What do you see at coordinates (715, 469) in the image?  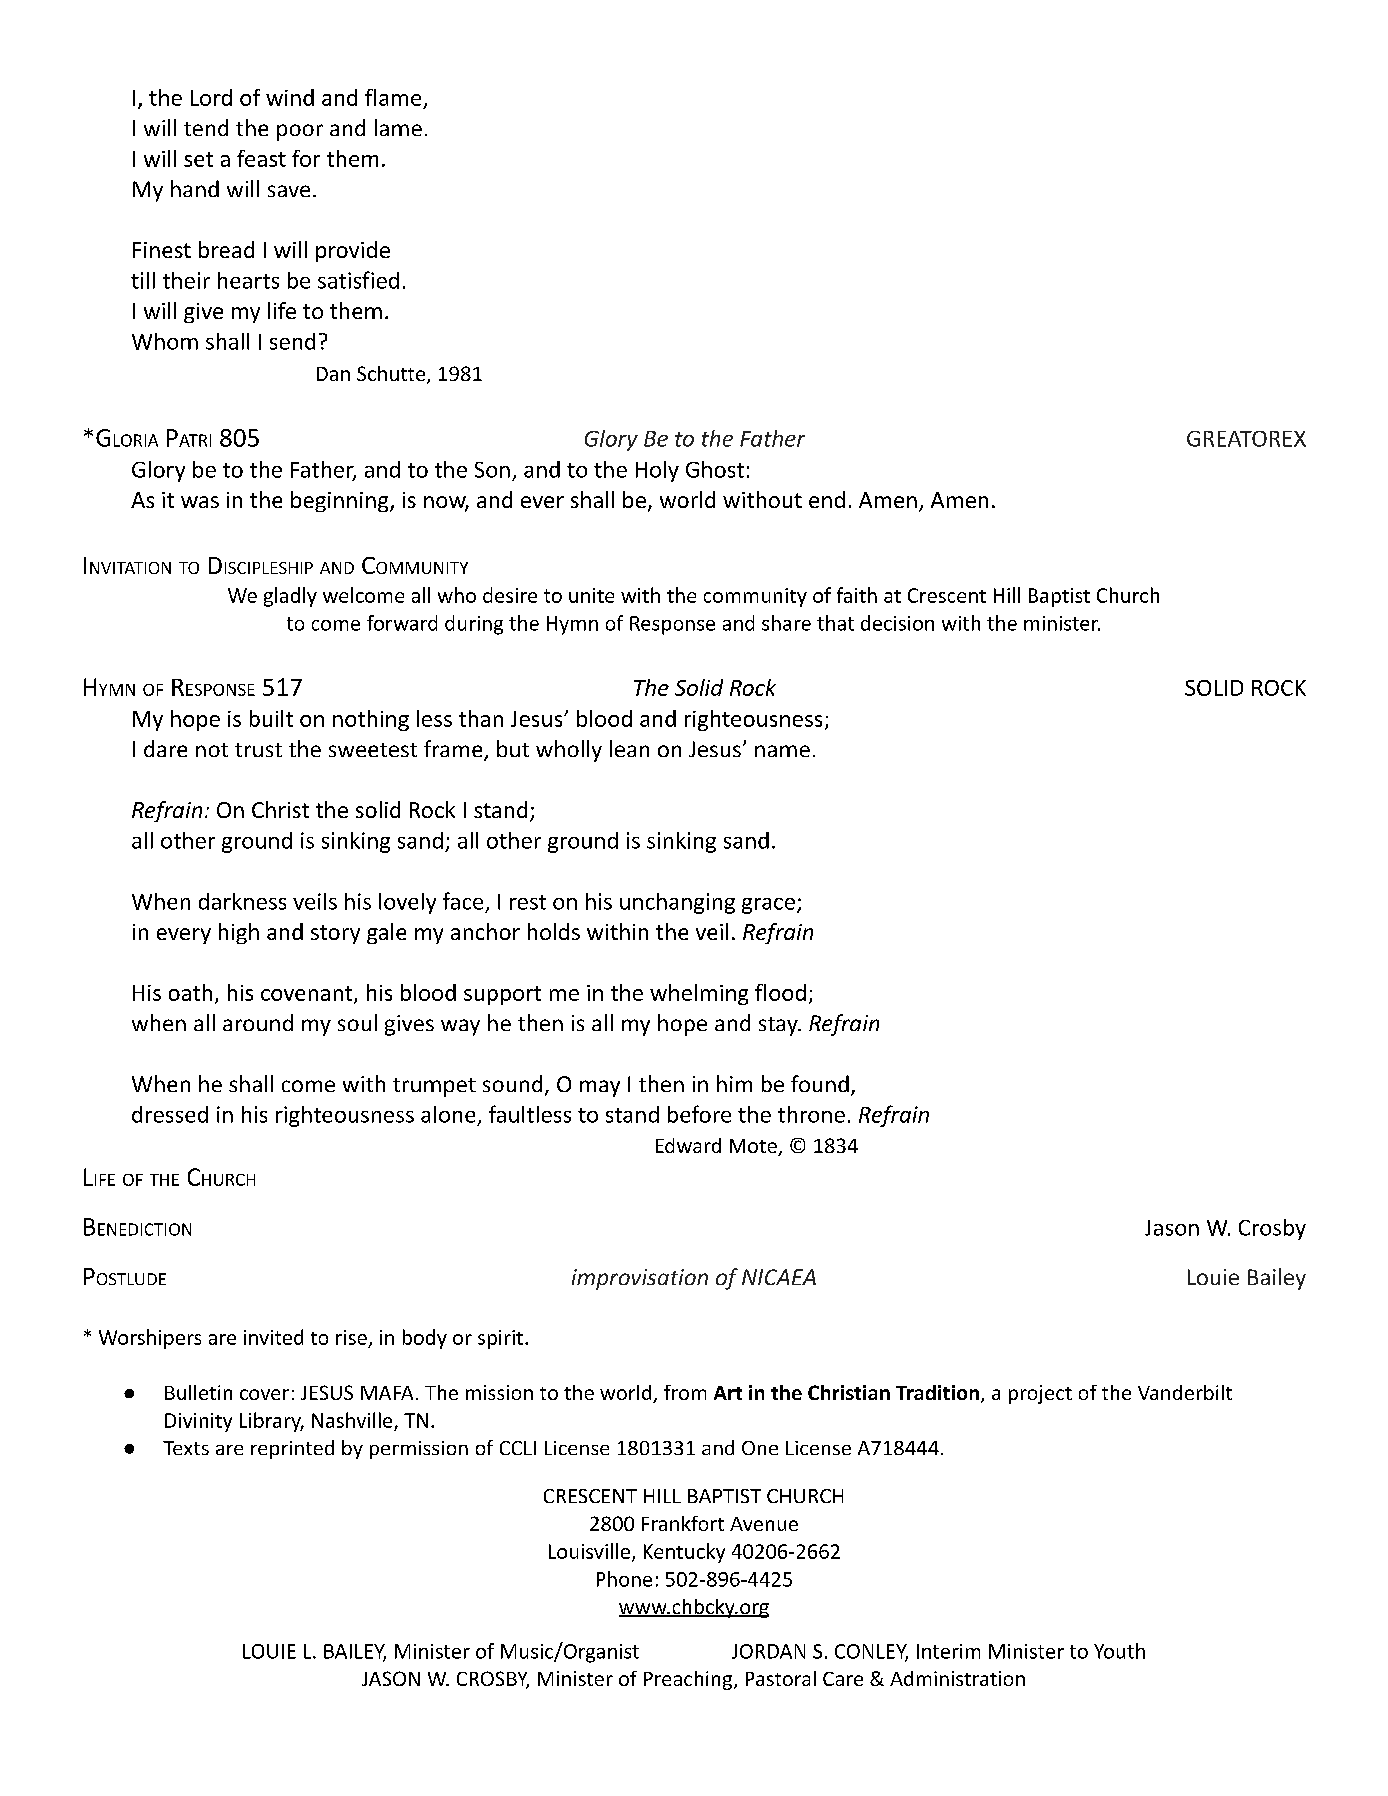 I see `Ghost` at bounding box center [715, 469].
